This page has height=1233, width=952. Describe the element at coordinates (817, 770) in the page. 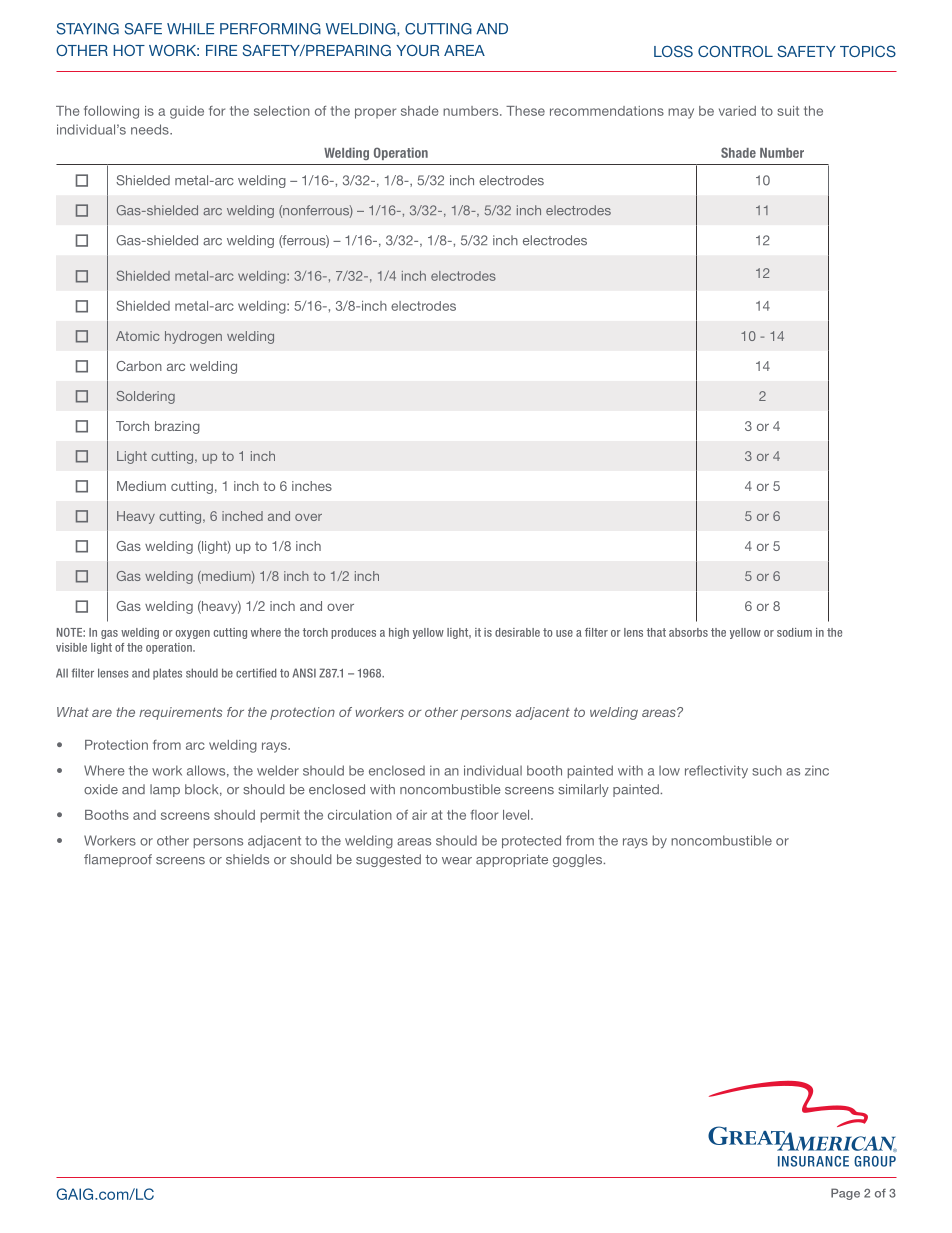

I see `zinc` at that location.
